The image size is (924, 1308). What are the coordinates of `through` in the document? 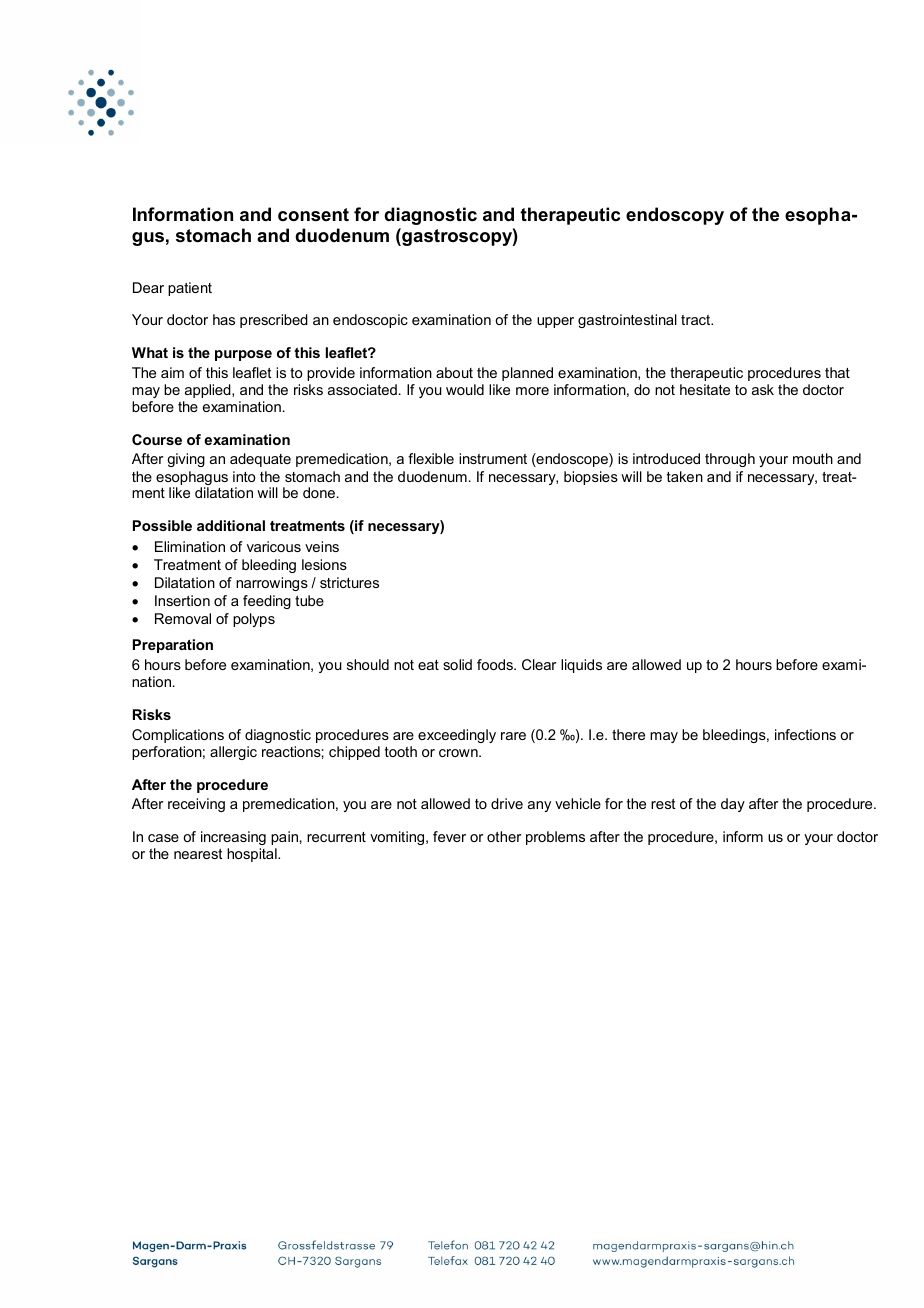 It's located at (730, 460).
